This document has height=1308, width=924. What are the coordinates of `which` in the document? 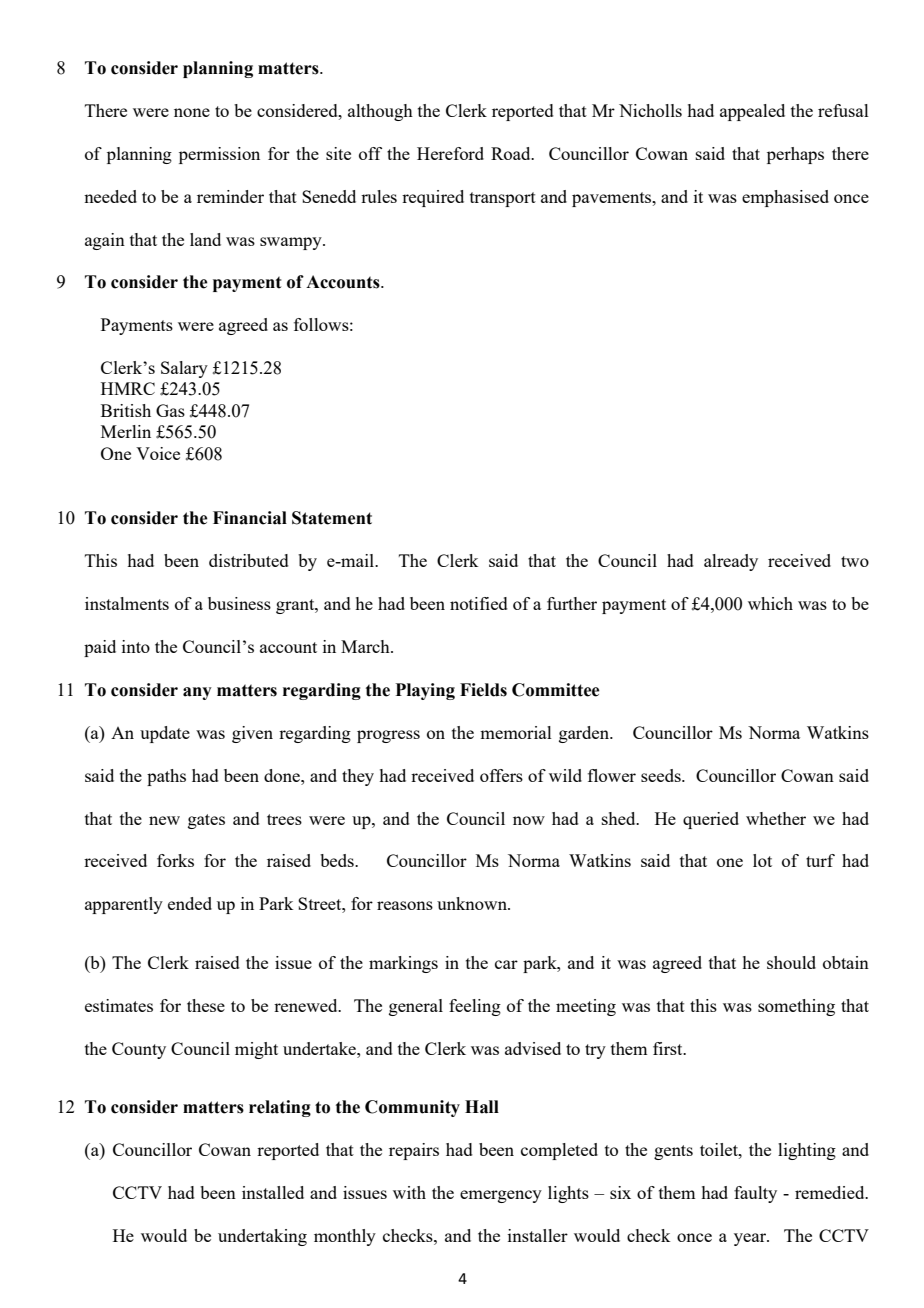 It's located at (770, 603).
